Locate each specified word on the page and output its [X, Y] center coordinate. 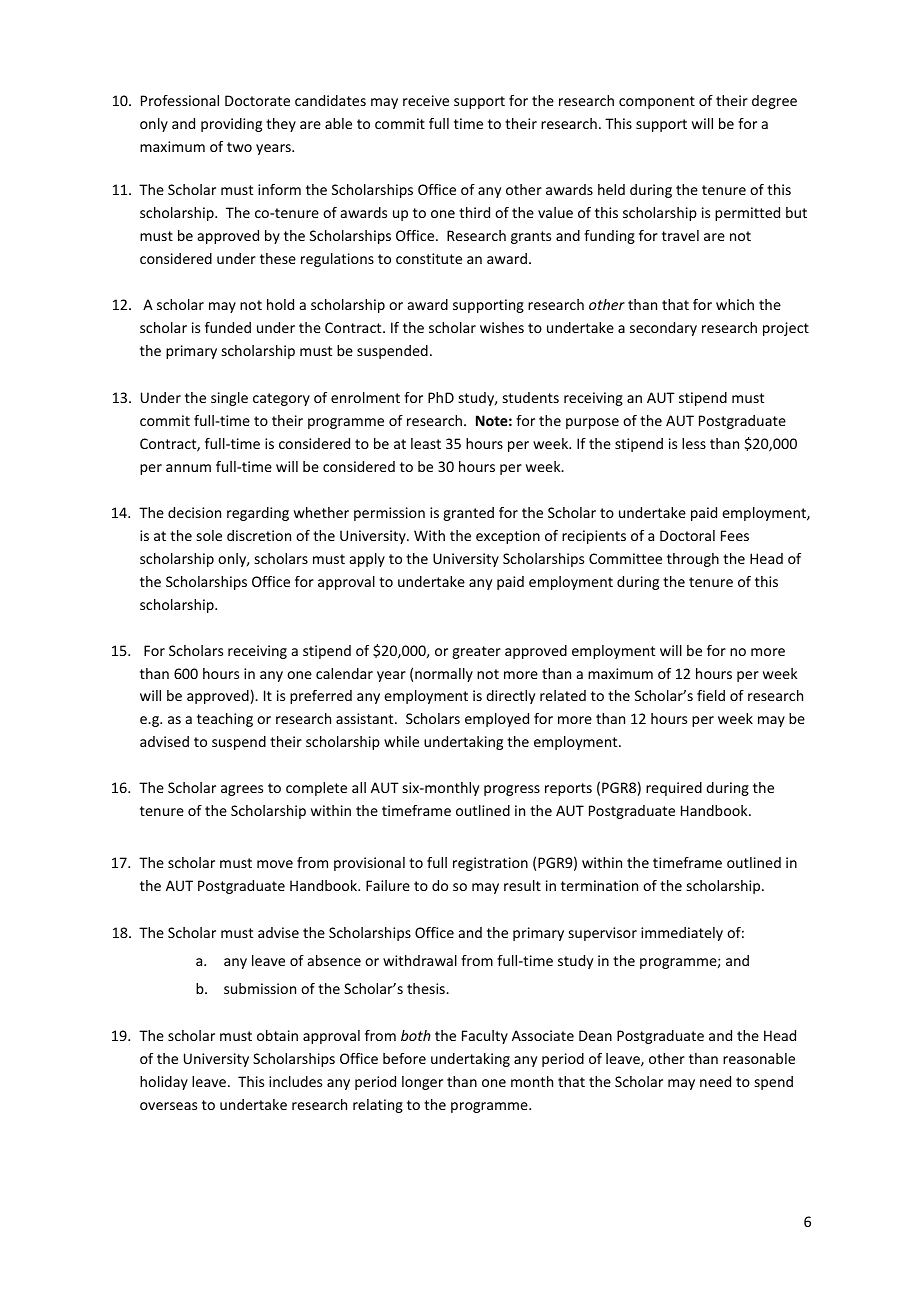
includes [295, 1081]
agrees [242, 790]
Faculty [485, 1037]
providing [231, 125]
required [674, 789]
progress [512, 790]
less [694, 443]
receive [426, 100]
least [426, 443]
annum [188, 468]
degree [774, 102]
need [715, 1081]
